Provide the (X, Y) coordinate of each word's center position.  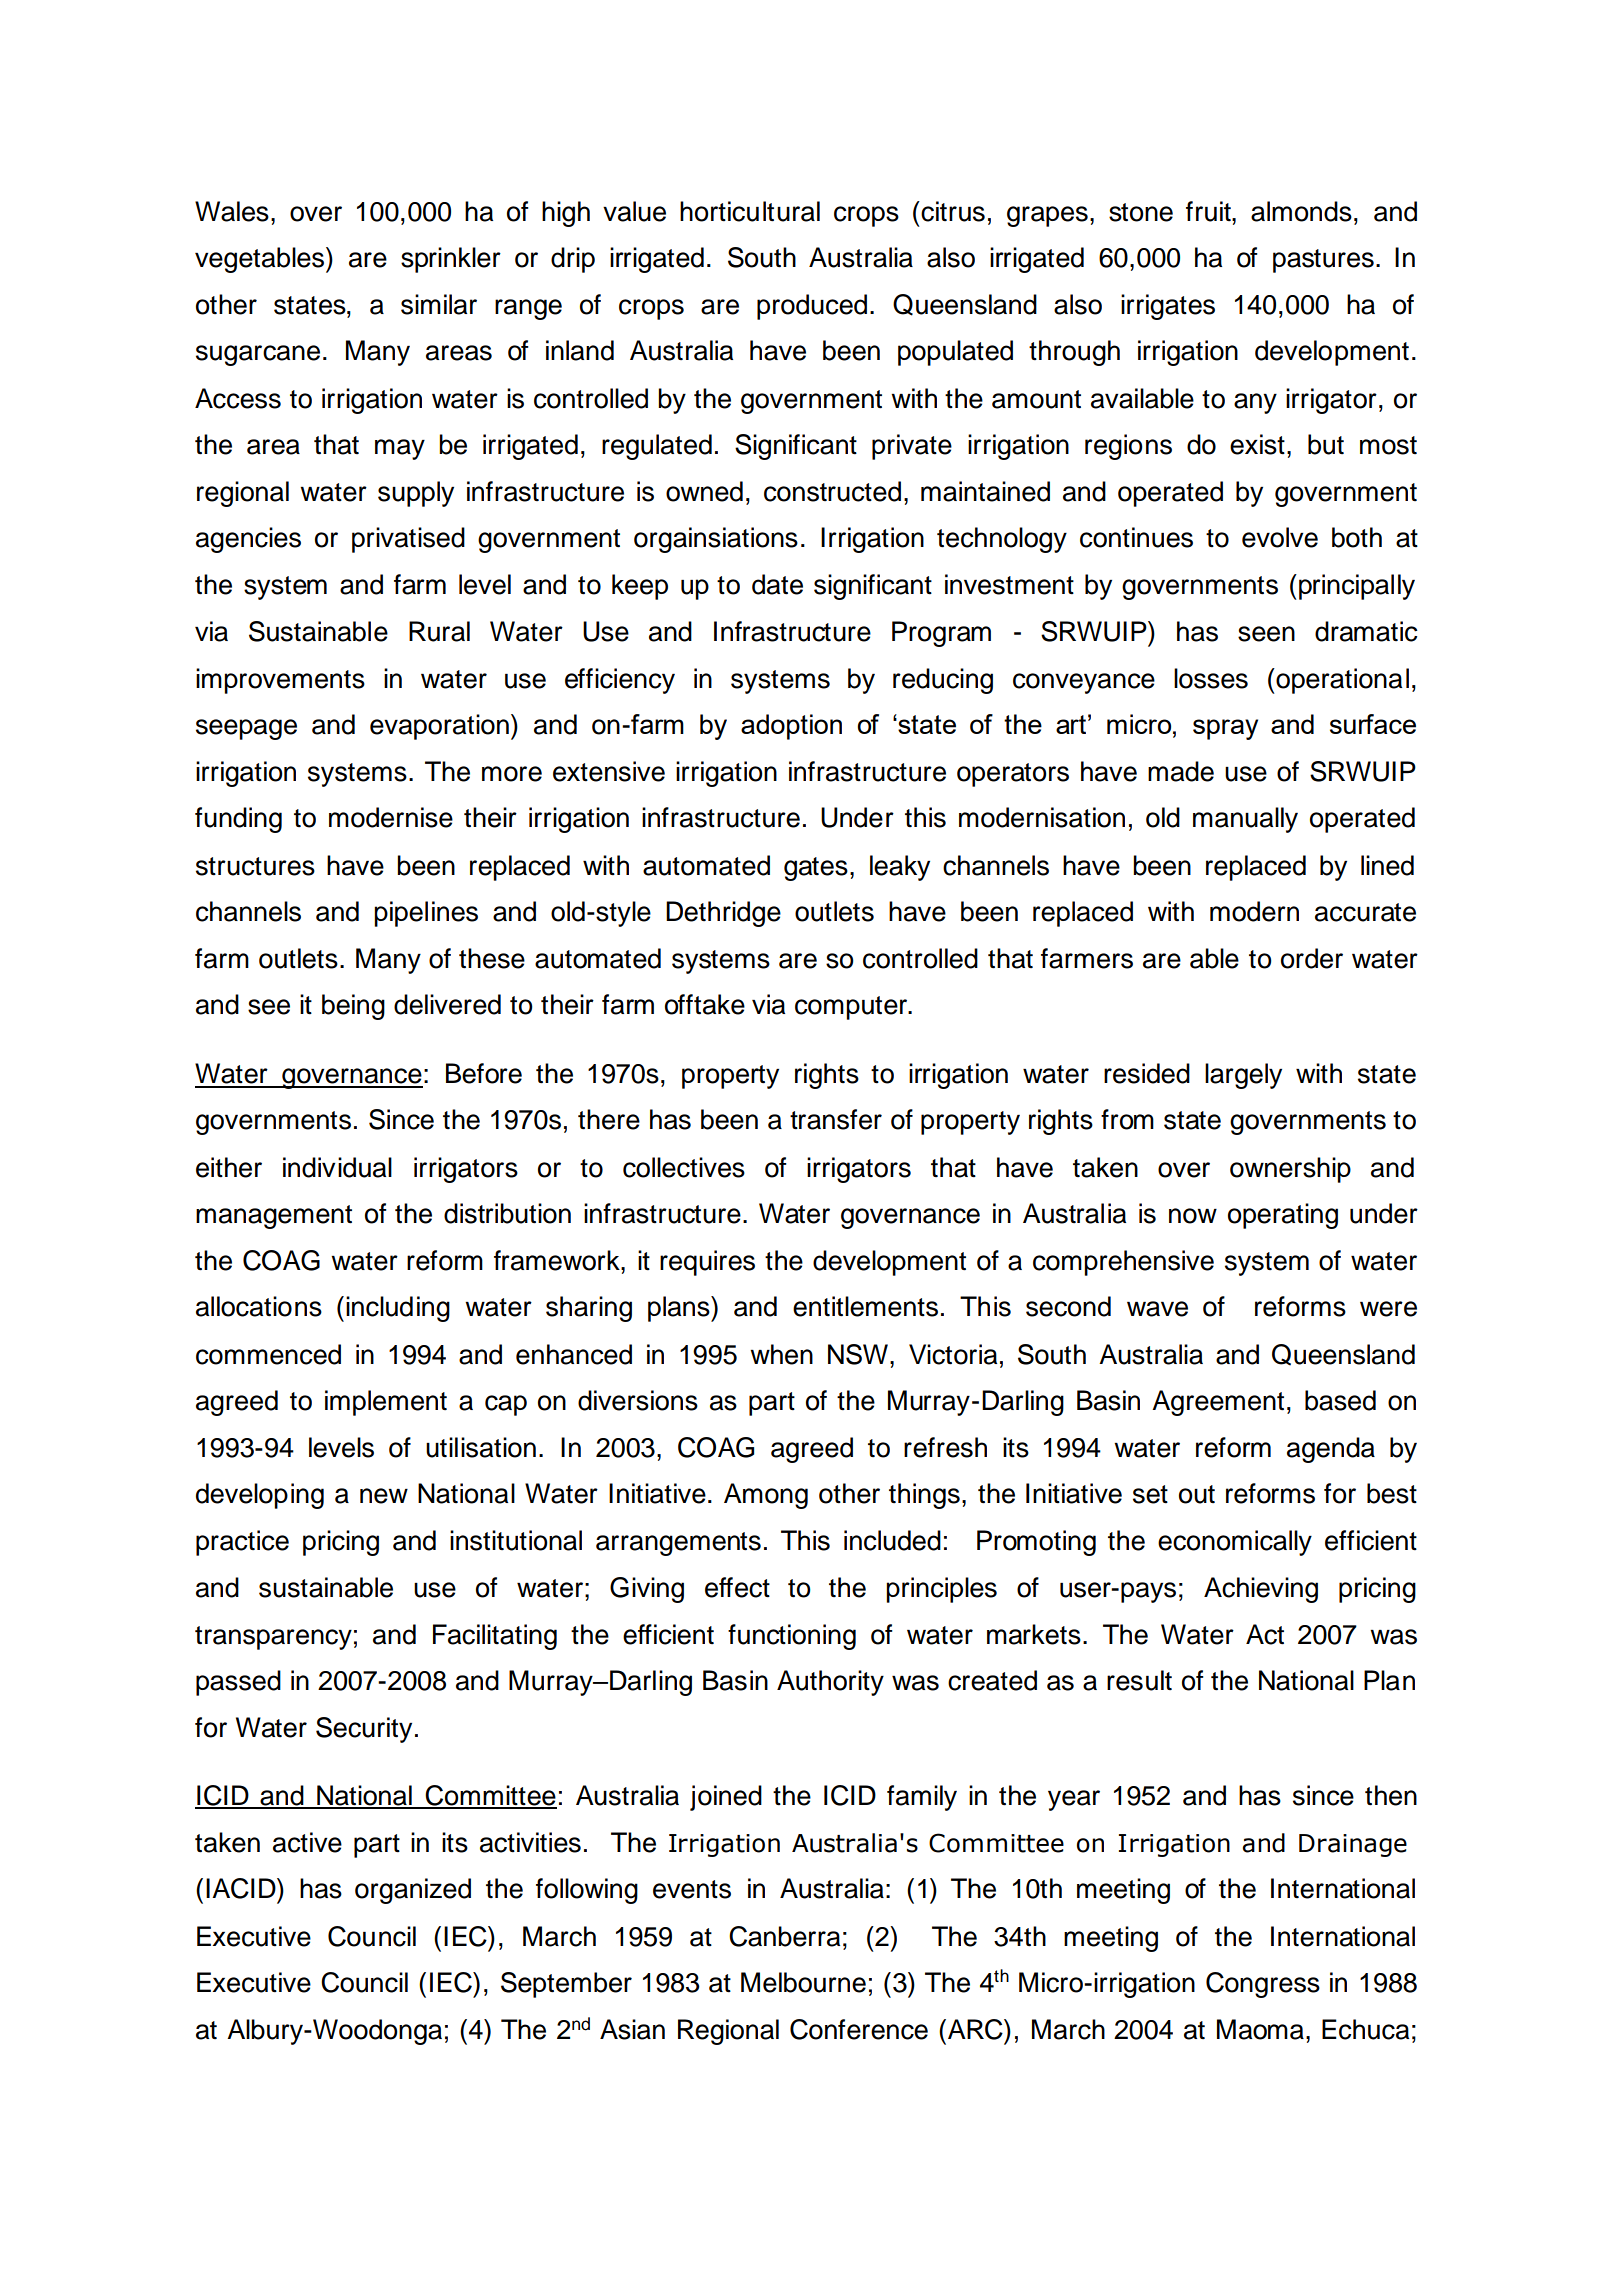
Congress (1263, 1985)
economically (1235, 1543)
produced (812, 307)
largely (1243, 1076)
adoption (791, 727)
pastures (1323, 261)
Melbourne (803, 1982)
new (384, 1496)
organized (413, 1891)
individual (337, 1167)
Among (766, 1496)
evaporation (439, 727)
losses (1211, 678)
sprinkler (451, 260)
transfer (836, 1119)
